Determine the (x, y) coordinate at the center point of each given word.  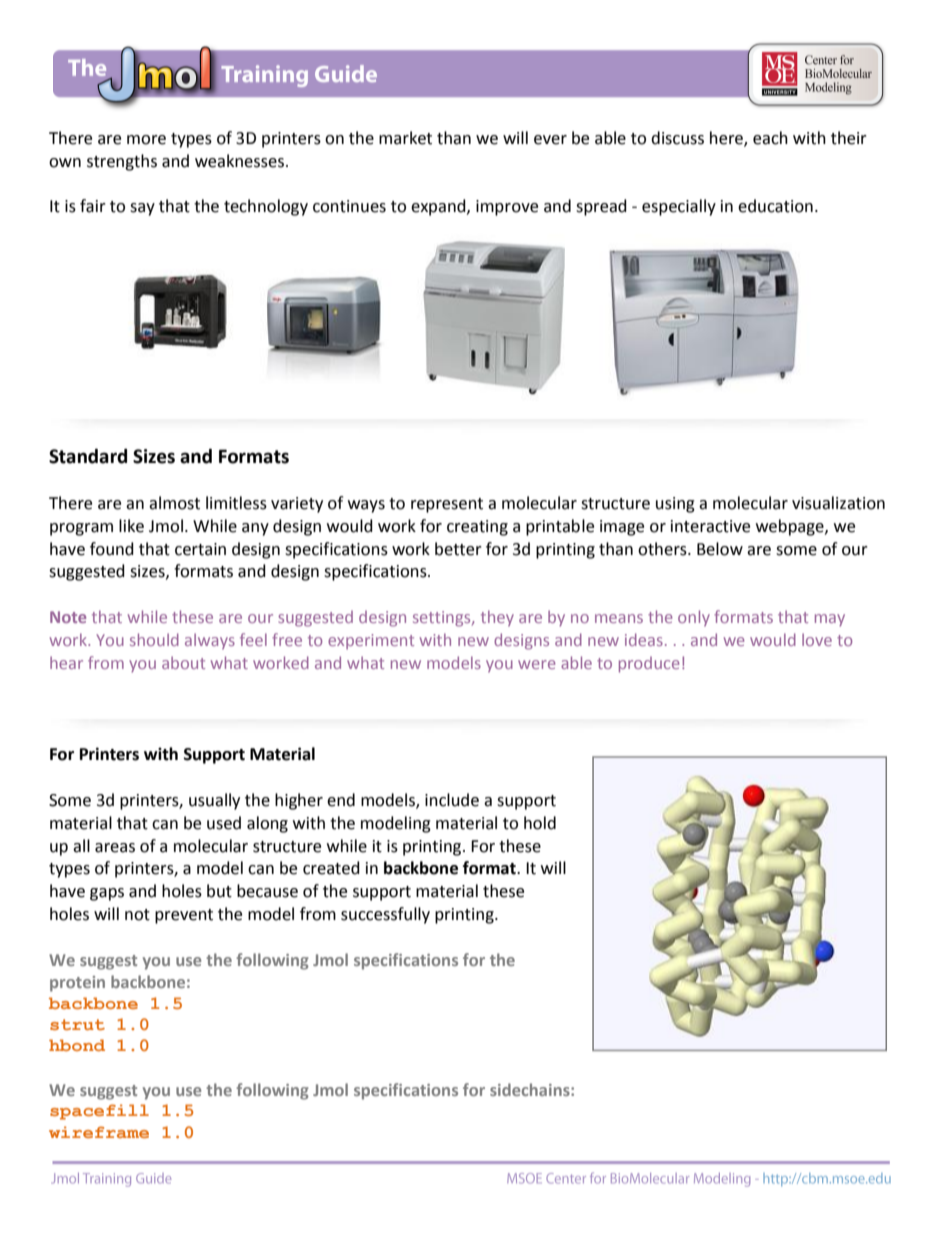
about (183, 662)
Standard (88, 456)
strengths (122, 162)
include (452, 800)
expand (439, 207)
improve (507, 208)
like (131, 526)
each (770, 138)
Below (720, 549)
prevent (184, 916)
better (458, 549)
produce (649, 665)
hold (540, 823)
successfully (385, 915)
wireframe (99, 1132)
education (775, 206)
